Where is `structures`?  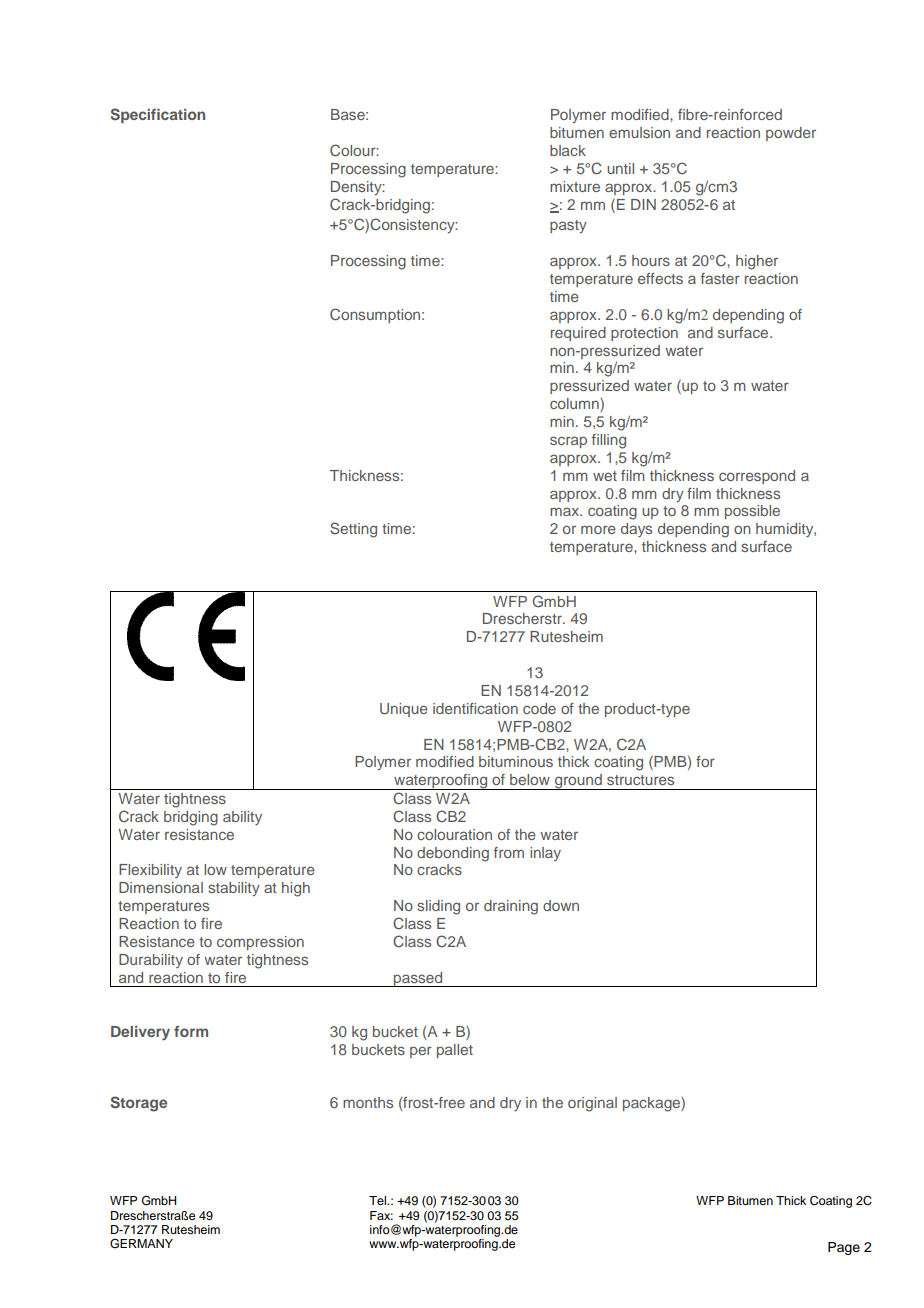
structures is located at coordinates (640, 780).
